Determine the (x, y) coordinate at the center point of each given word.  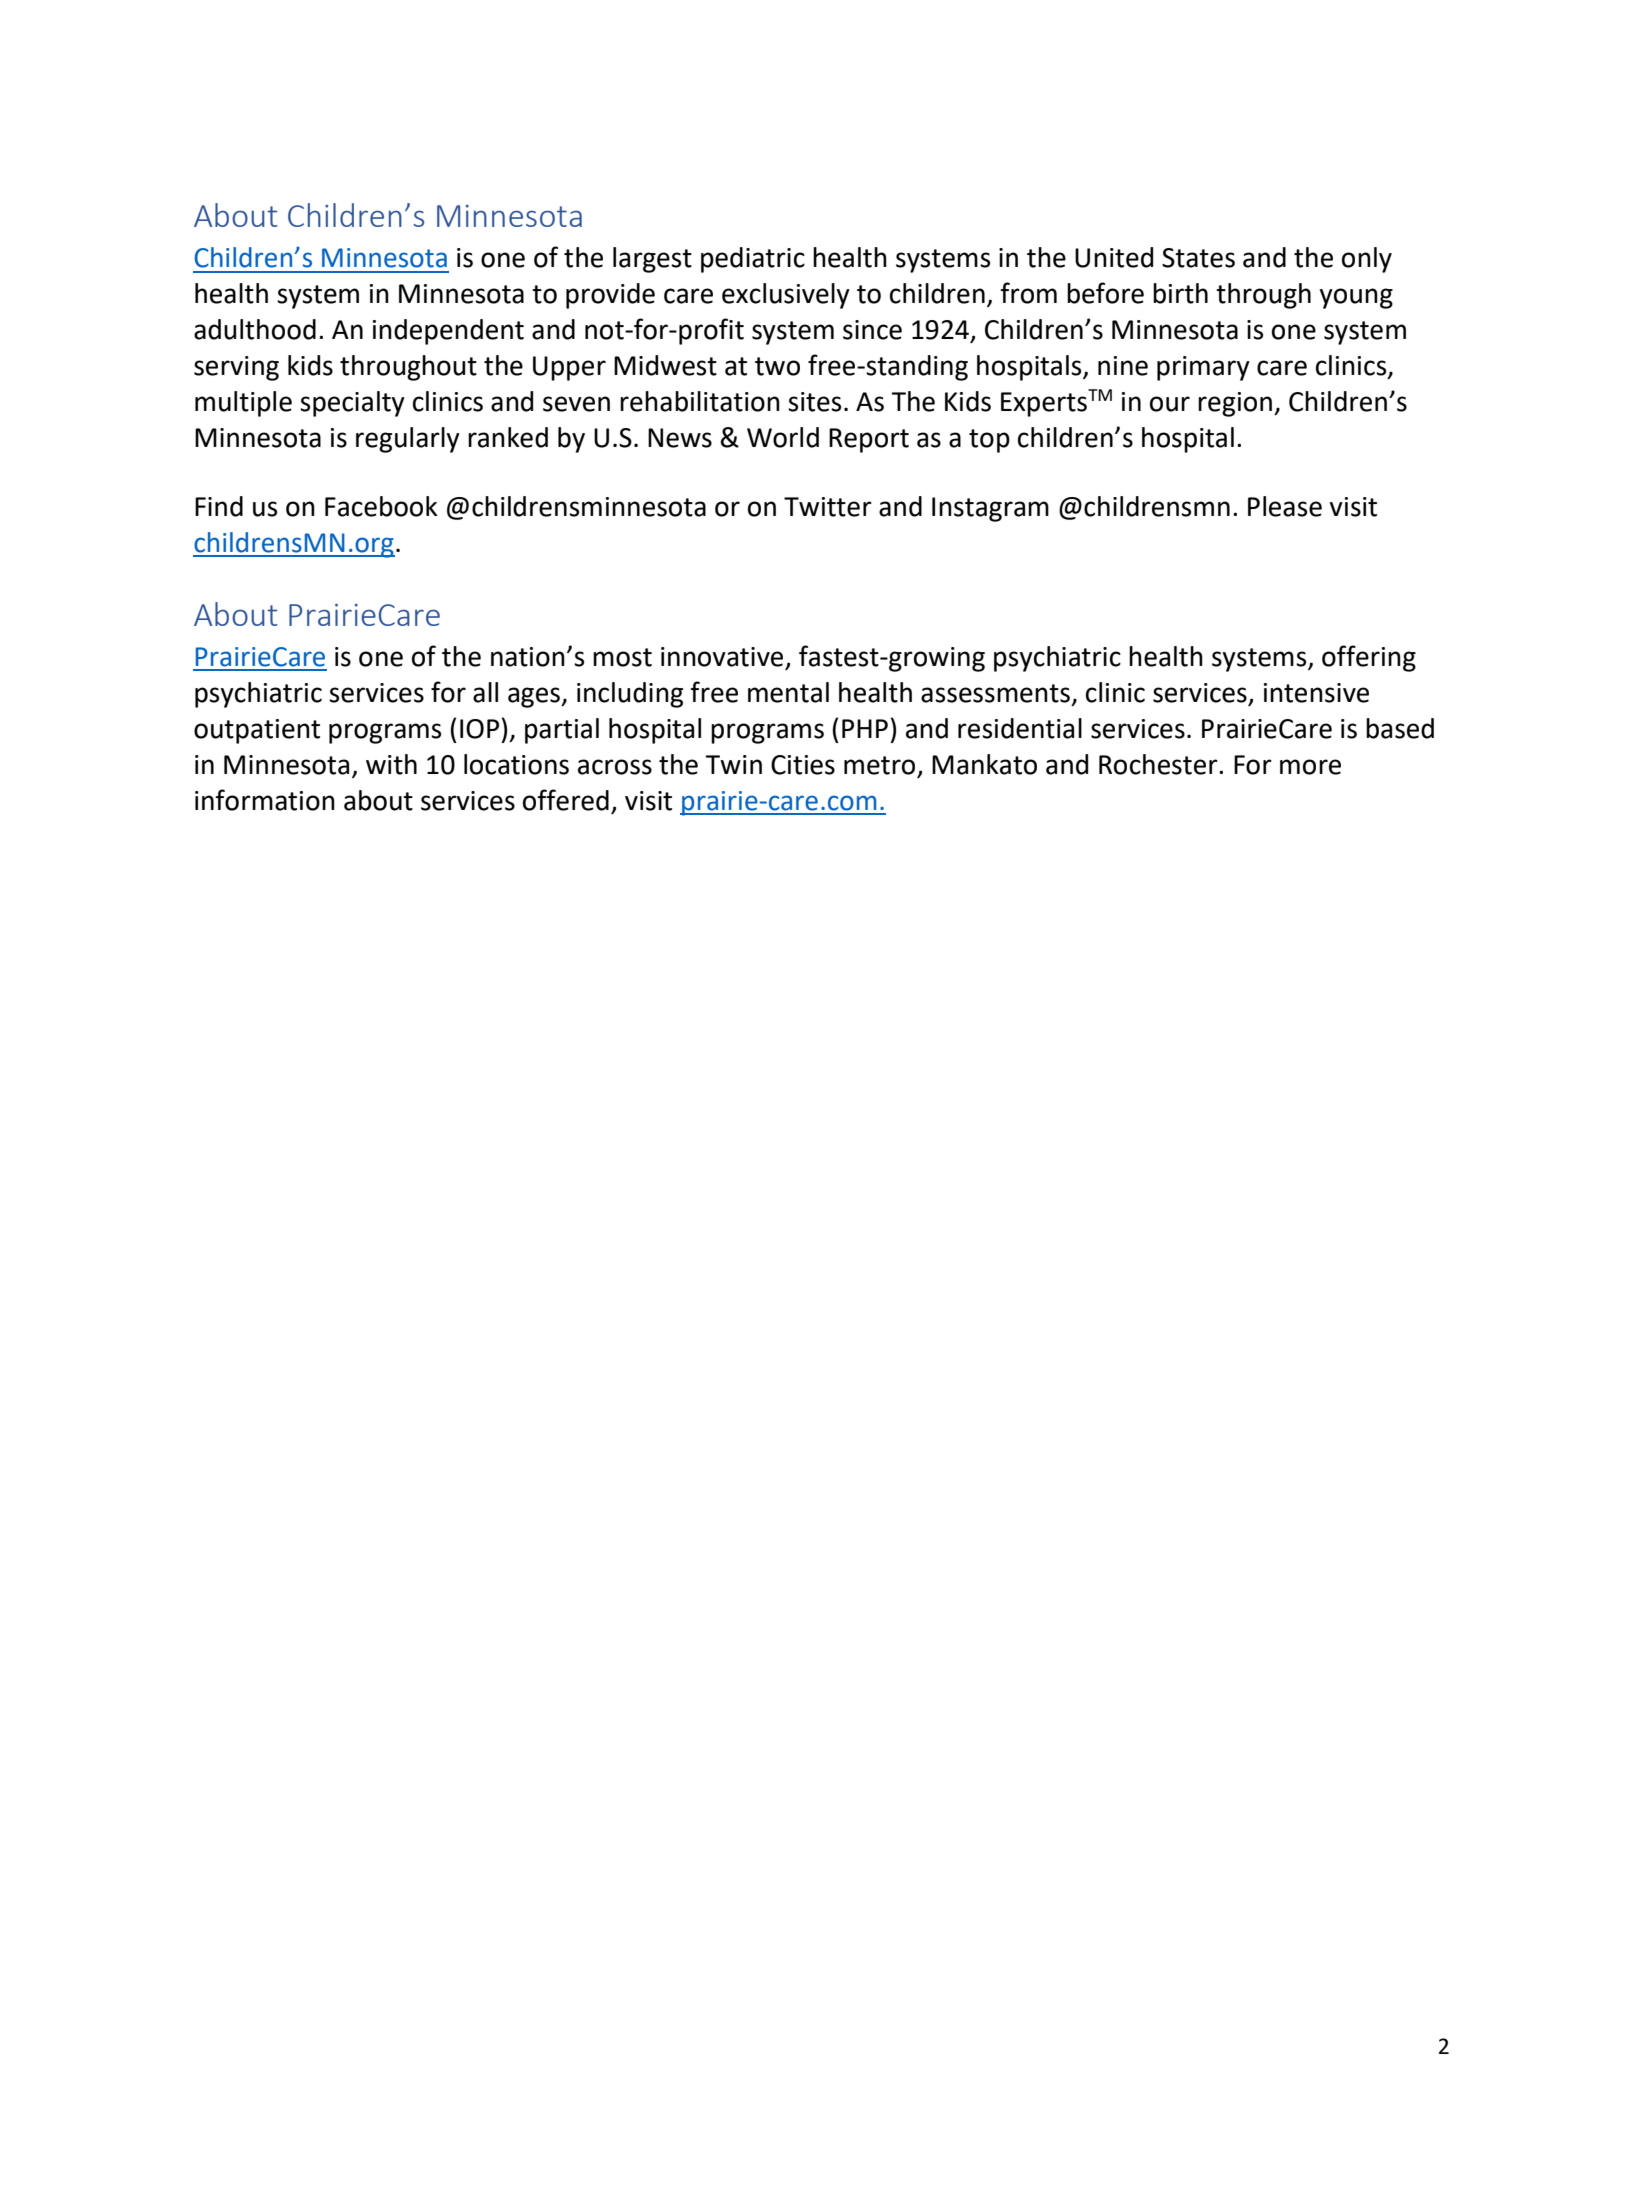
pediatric (753, 260)
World (783, 437)
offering (1369, 658)
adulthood (255, 329)
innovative (723, 658)
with (391, 764)
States (1198, 258)
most (622, 657)
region (1235, 404)
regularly (408, 440)
